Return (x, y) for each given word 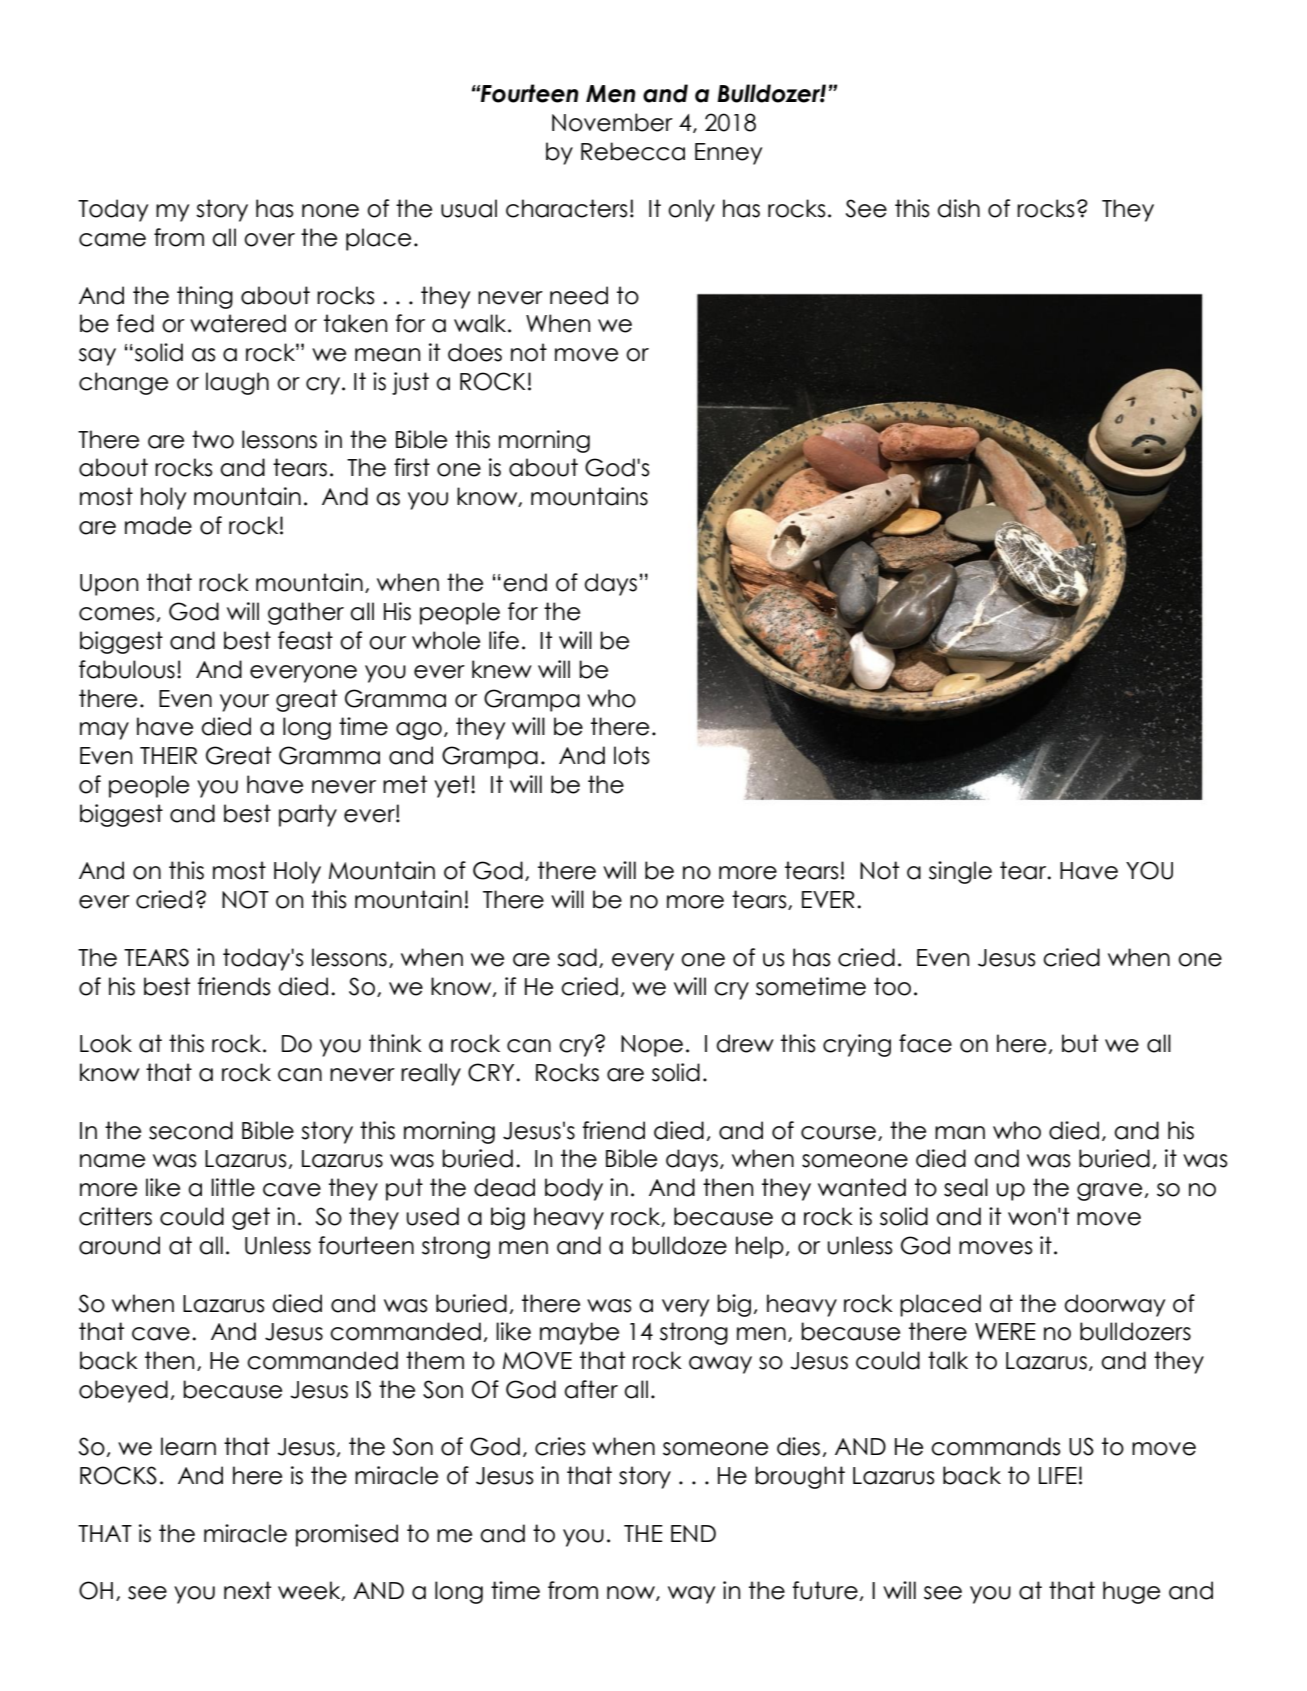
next (247, 1590)
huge (1131, 1592)
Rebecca (633, 151)
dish (958, 208)
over (269, 240)
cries (560, 1446)
